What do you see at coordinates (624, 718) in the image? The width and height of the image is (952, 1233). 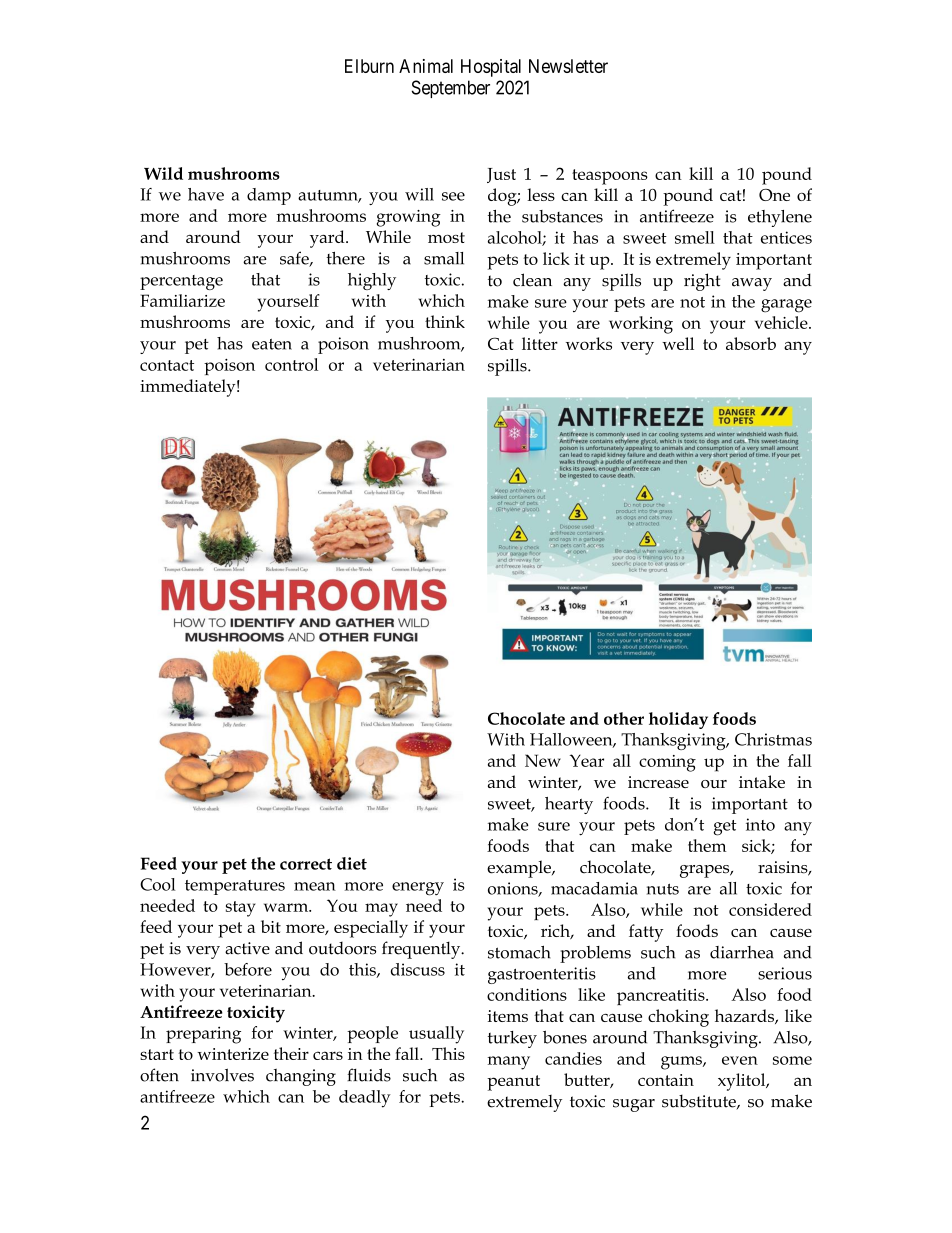 I see `other` at bounding box center [624, 718].
